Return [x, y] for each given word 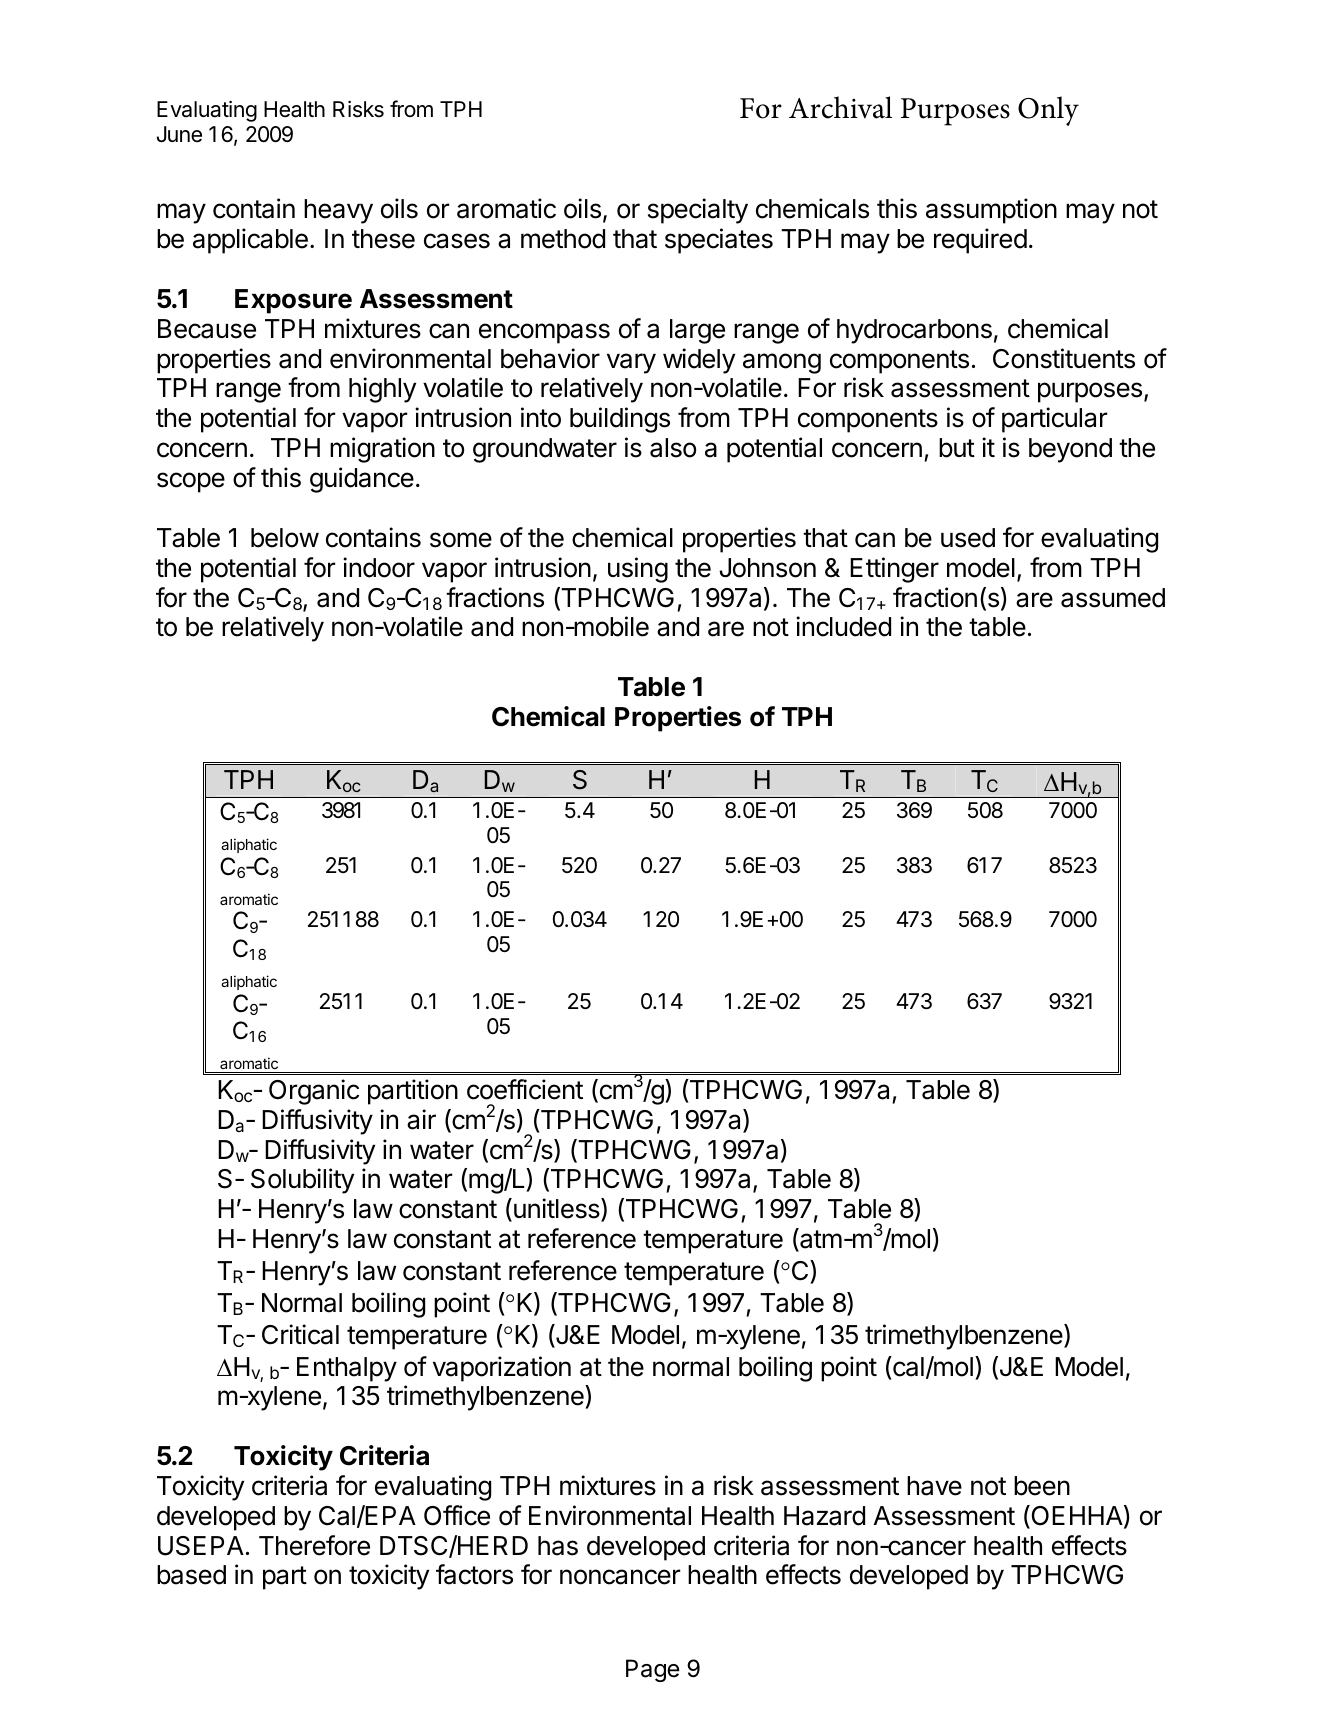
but [957, 448]
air [421, 1119]
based [191, 1575]
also [673, 448]
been [1042, 1486]
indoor [379, 567]
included [843, 626]
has [558, 1546]
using [638, 570]
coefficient [525, 1089]
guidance [362, 480]
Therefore [314, 1545]
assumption [991, 211]
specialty [698, 211]
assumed [1113, 598]
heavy [338, 211]
